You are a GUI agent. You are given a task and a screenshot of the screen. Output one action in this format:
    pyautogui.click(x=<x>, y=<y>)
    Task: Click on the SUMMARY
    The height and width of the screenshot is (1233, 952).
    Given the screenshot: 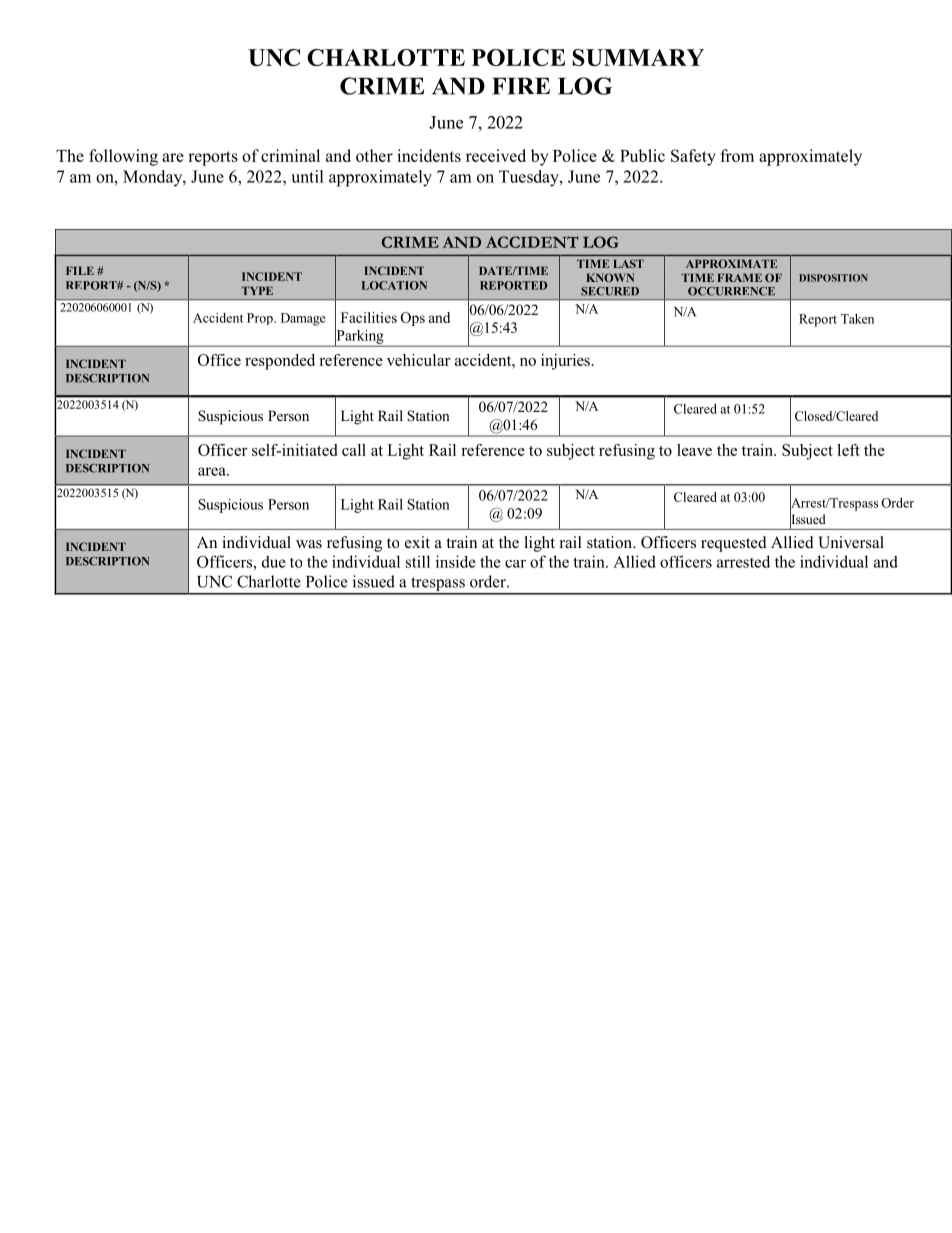 What is the action you would take?
    pyautogui.click(x=638, y=57)
